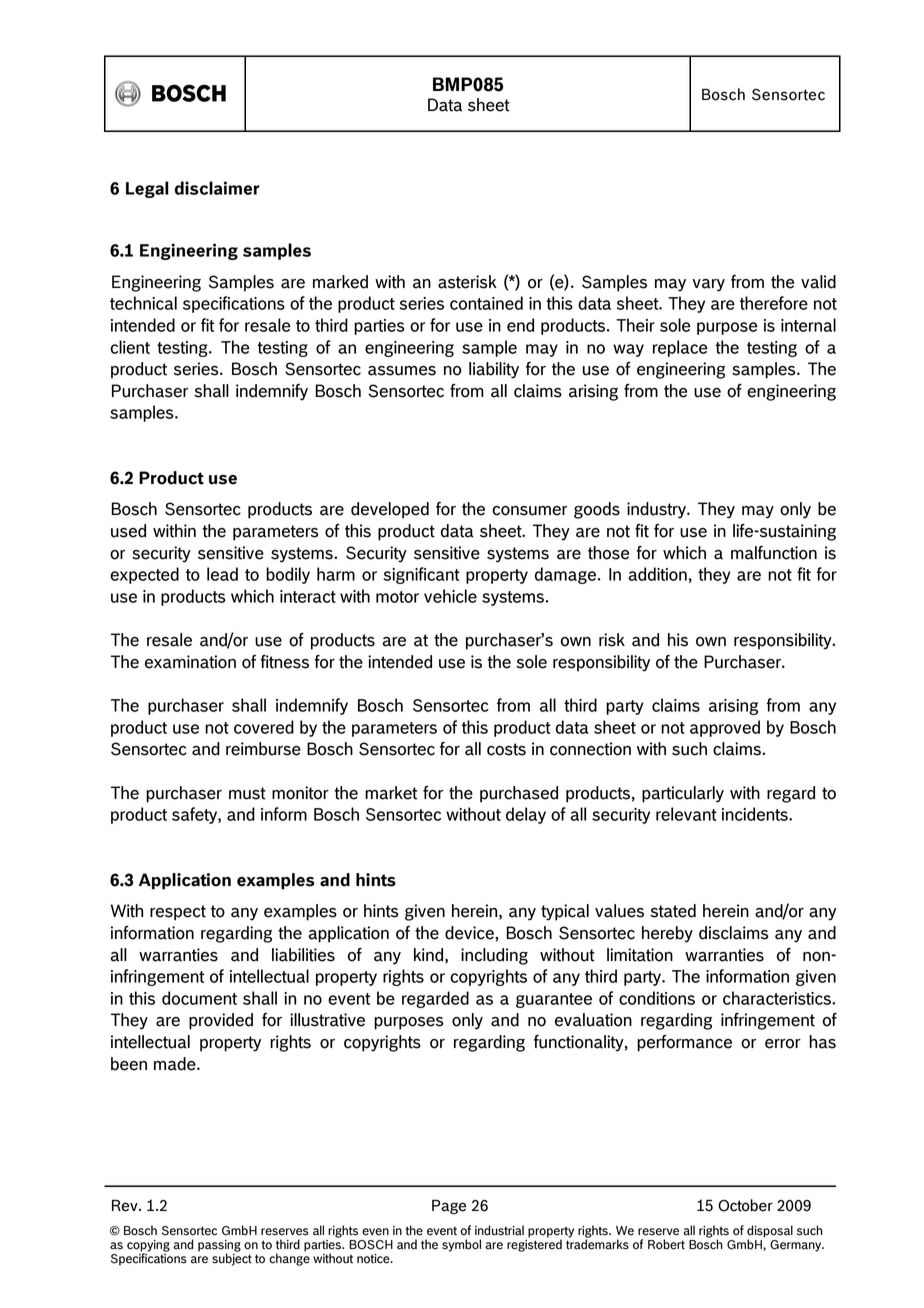 This page has height=1308, width=924. Describe the element at coordinates (778, 998) in the page. I see `characteristics` at that location.
